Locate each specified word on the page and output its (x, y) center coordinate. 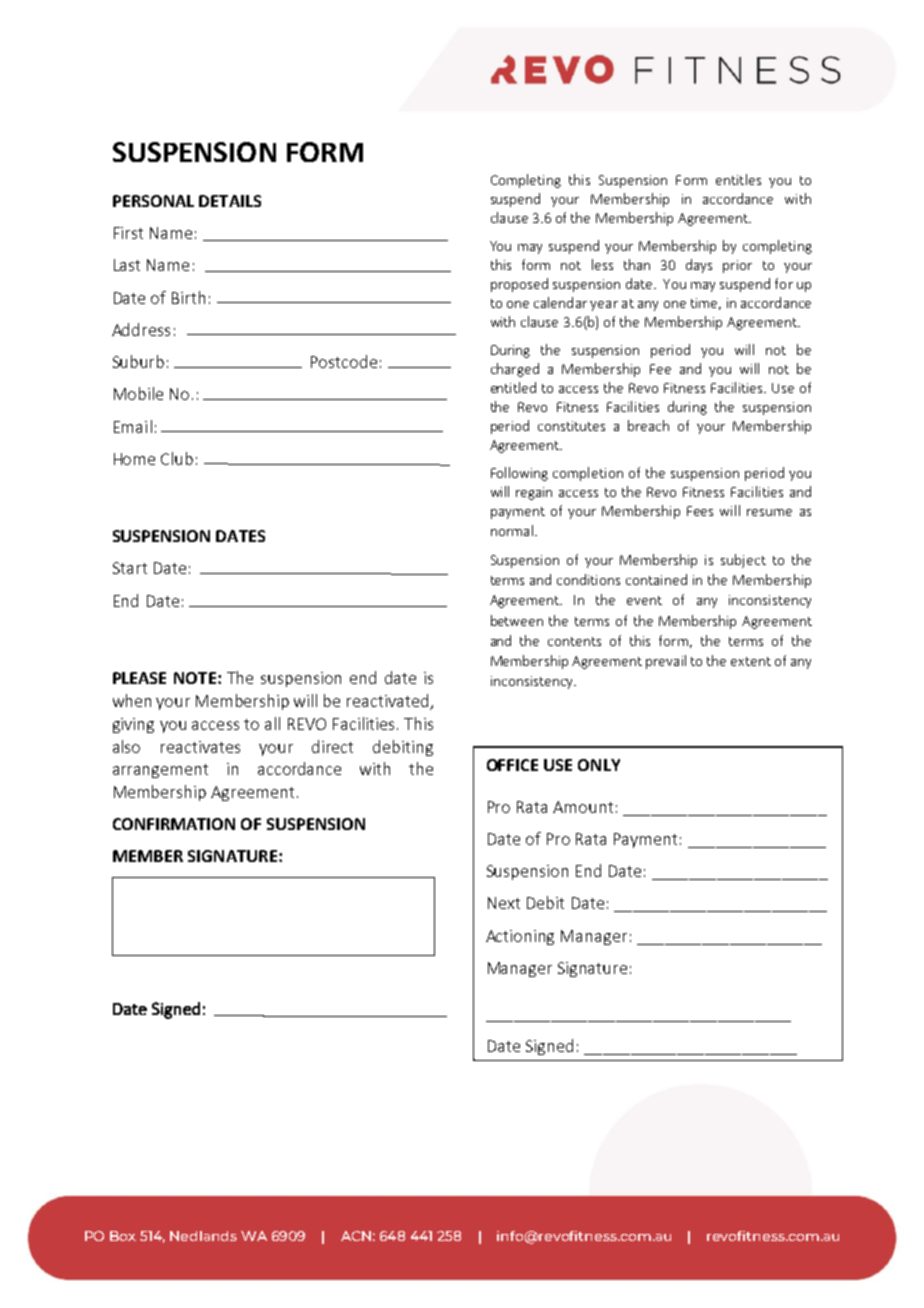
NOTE (195, 678)
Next (504, 903)
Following (519, 474)
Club (177, 458)
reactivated (389, 702)
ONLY (599, 765)
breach (648, 425)
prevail (666, 662)
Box (123, 1236)
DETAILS (230, 201)
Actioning (520, 937)
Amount (583, 807)
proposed (519, 285)
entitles (738, 179)
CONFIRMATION (174, 824)
